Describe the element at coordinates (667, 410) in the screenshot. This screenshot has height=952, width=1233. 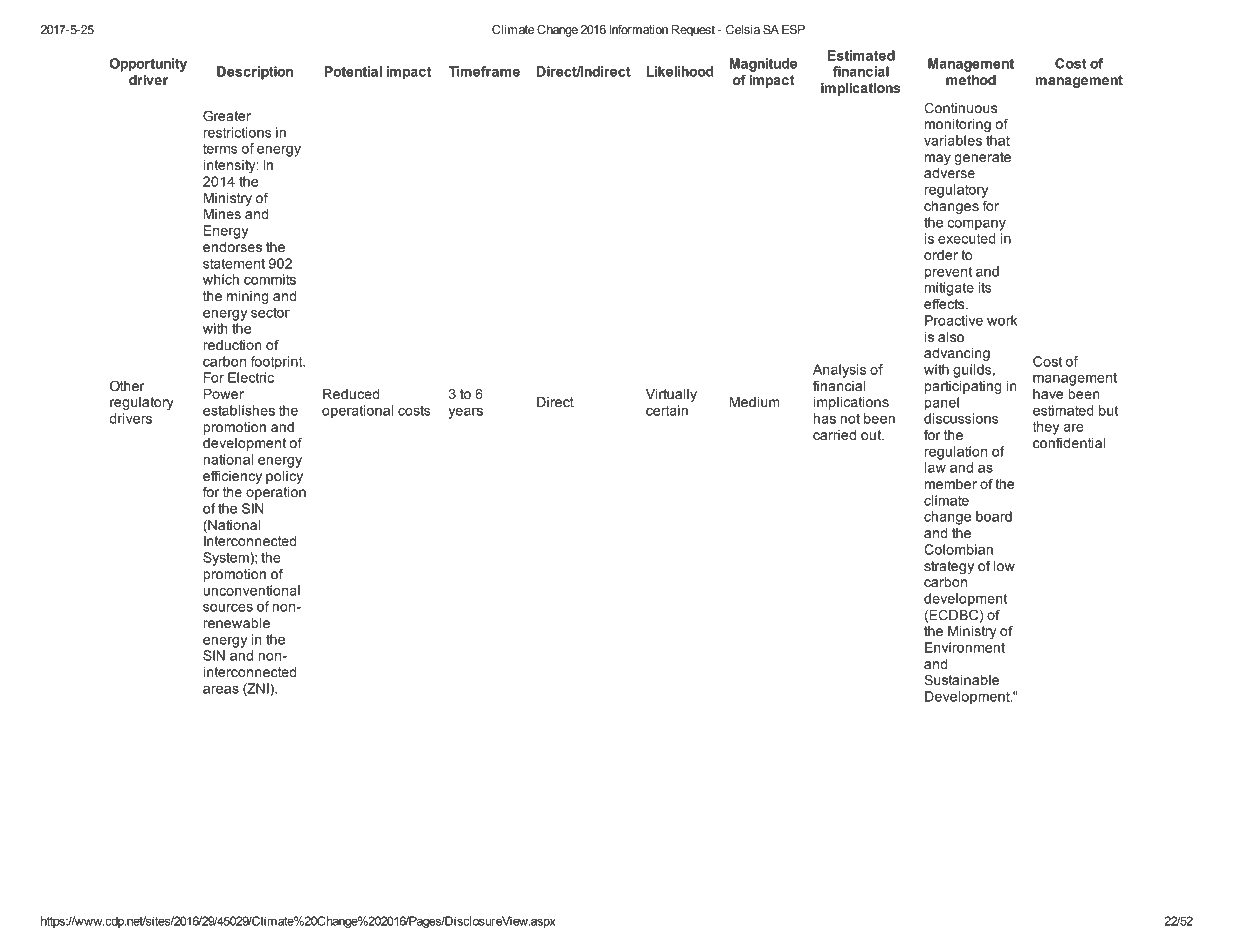
I see `certain` at that location.
